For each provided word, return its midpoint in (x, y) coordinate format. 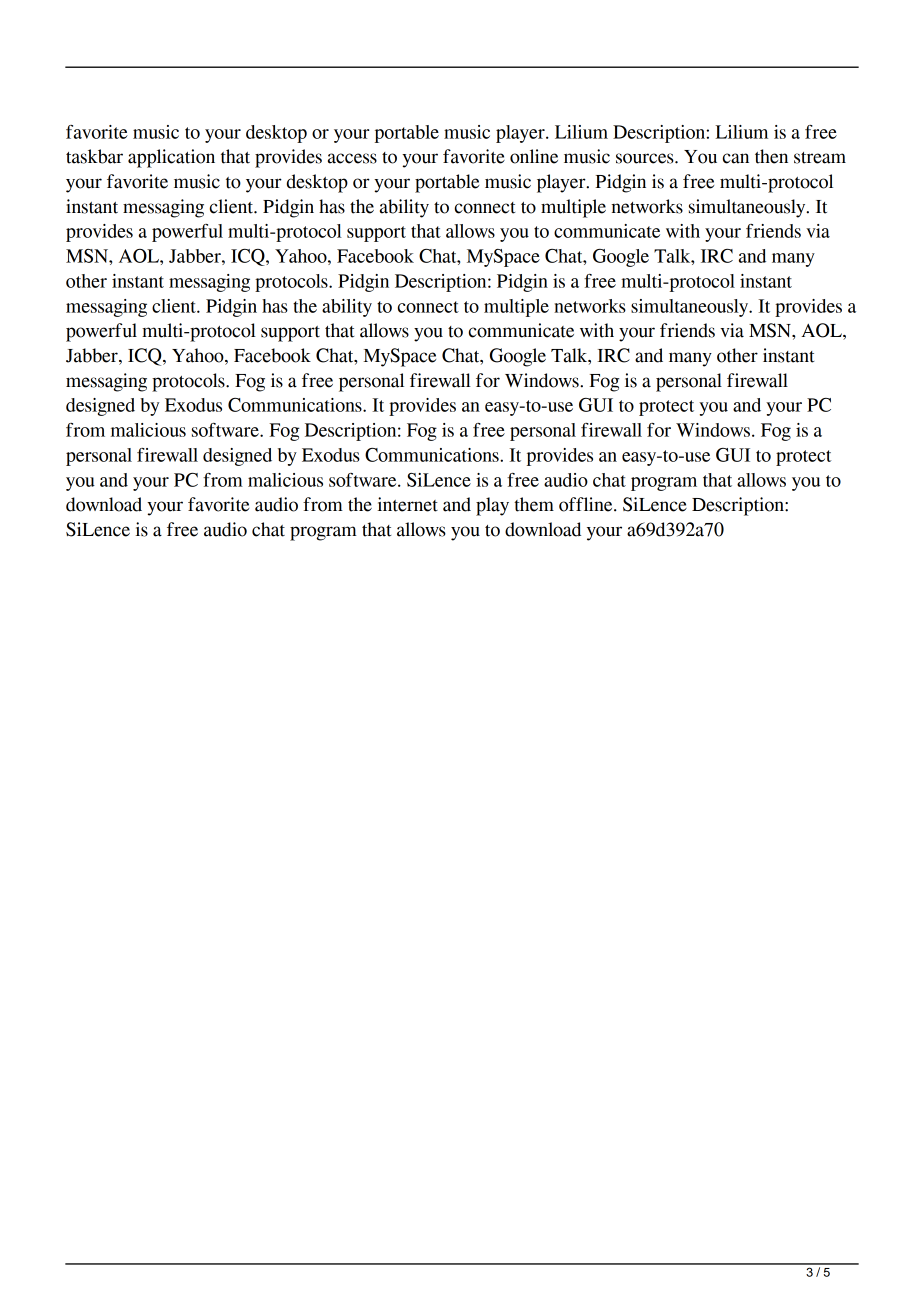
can (736, 158)
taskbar (94, 156)
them (534, 504)
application (171, 158)
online (534, 156)
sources (646, 158)
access (352, 158)
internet (408, 504)
